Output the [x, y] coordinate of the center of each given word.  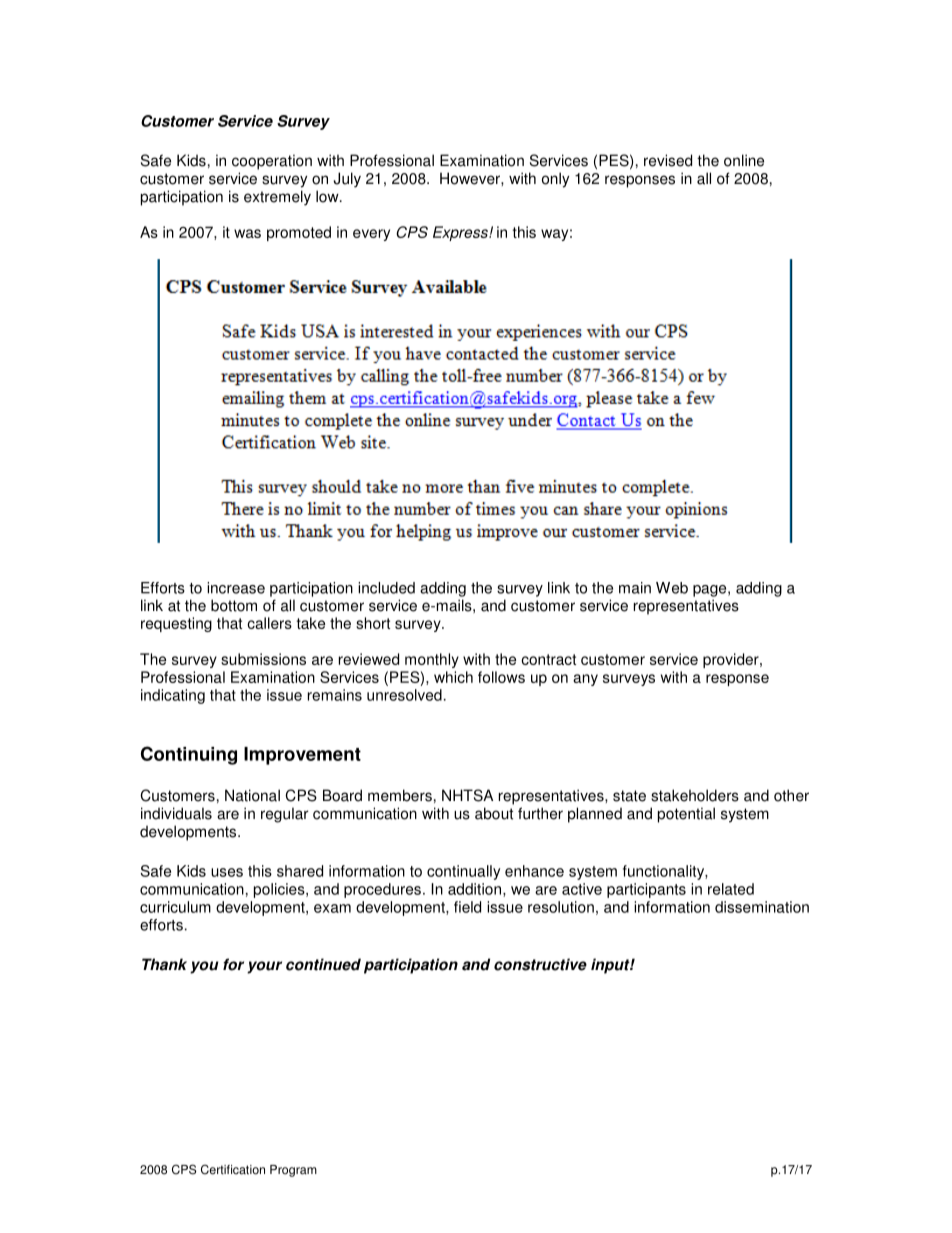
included [386, 588]
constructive [540, 964]
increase [236, 588]
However [471, 178]
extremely [277, 198]
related [731, 889]
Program [293, 1171]
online [744, 160]
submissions [263, 659]
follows [501, 677]
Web [672, 588]
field [467, 907]
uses [227, 872]
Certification [233, 1169]
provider [732, 660]
